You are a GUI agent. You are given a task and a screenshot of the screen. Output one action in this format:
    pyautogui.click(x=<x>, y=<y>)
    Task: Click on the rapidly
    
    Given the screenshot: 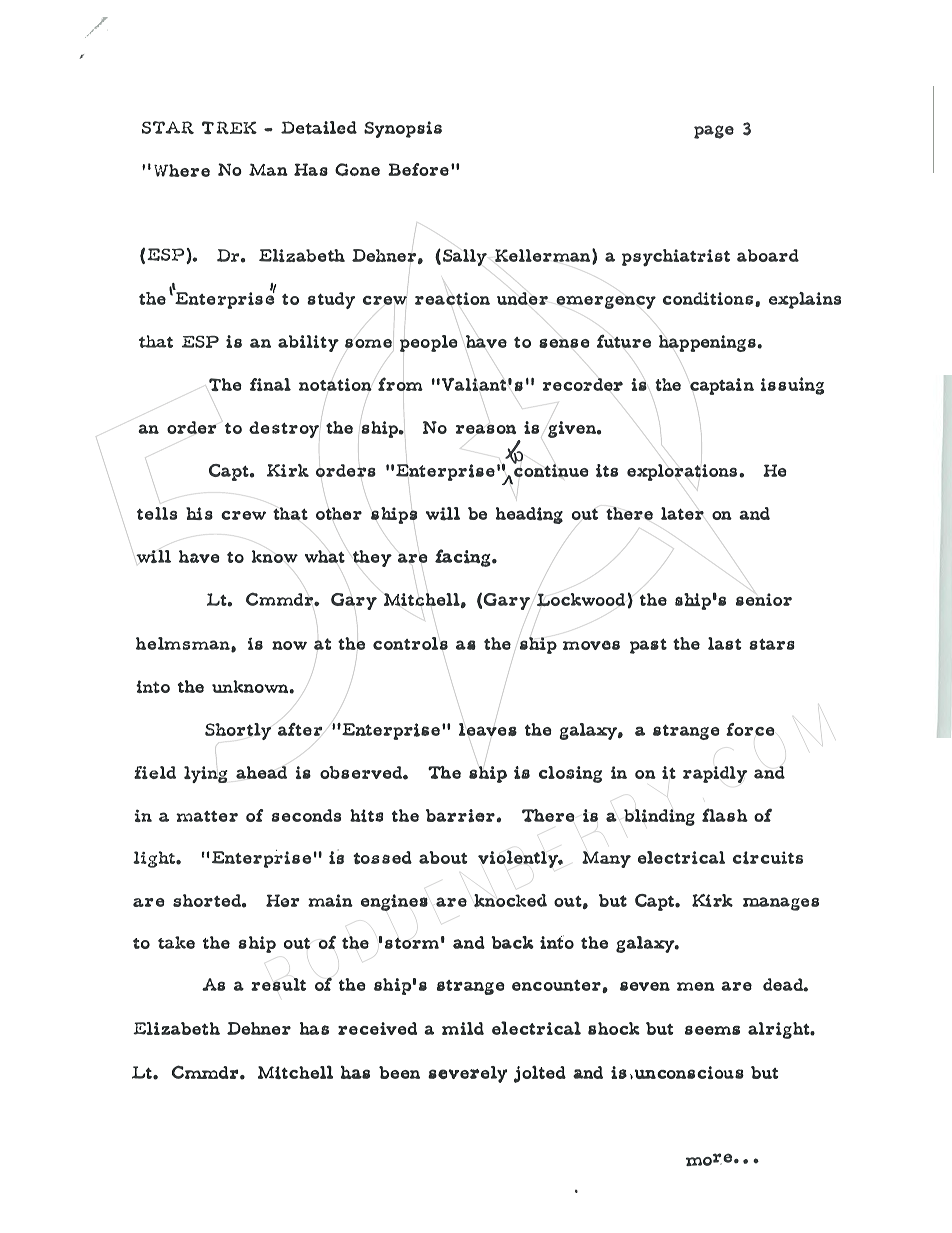 What is the action you would take?
    pyautogui.click(x=715, y=774)
